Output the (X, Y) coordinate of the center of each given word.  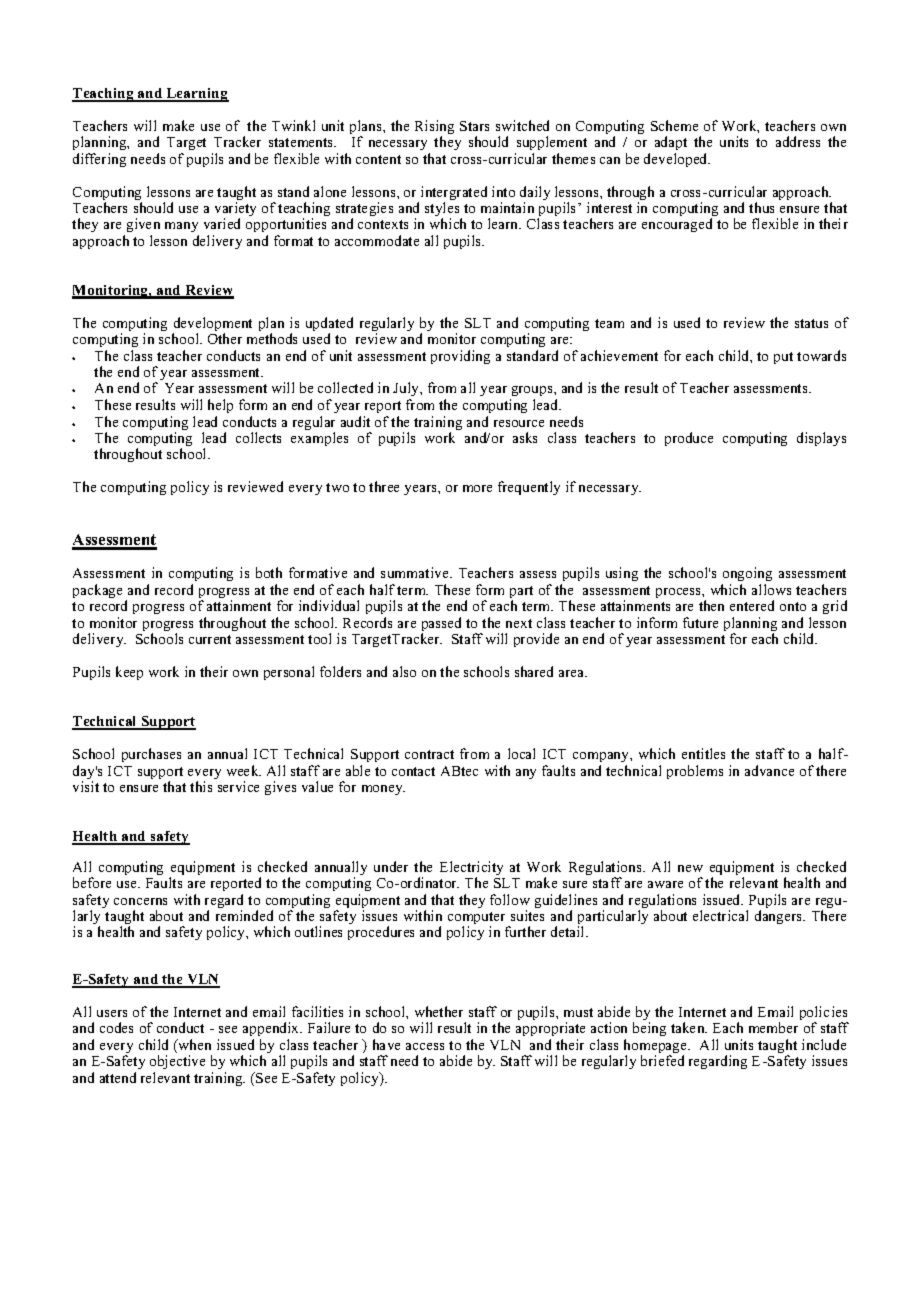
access (425, 1046)
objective (177, 1064)
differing (99, 160)
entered (752, 605)
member (773, 1027)
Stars (474, 126)
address (798, 141)
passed (441, 625)
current (210, 639)
